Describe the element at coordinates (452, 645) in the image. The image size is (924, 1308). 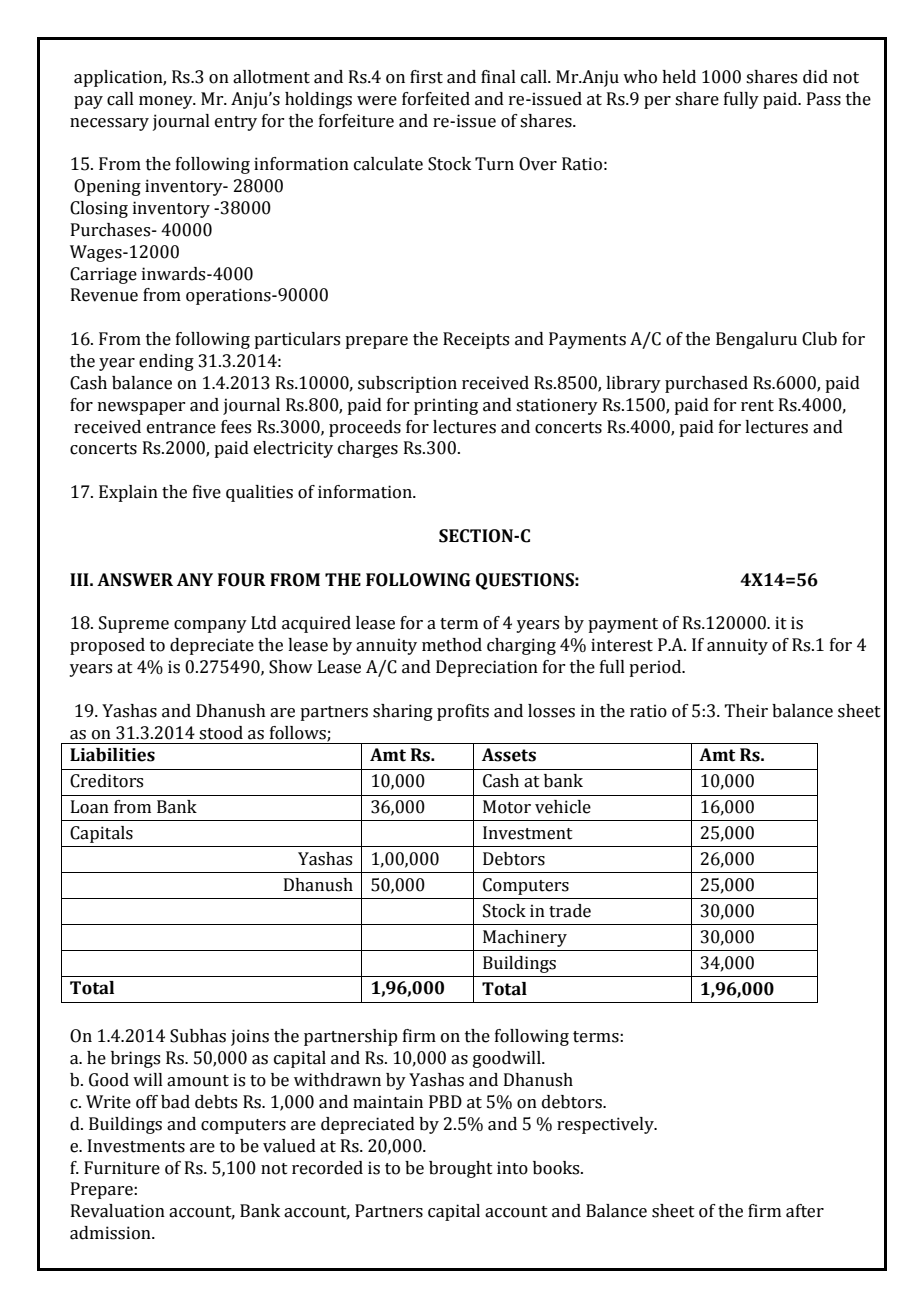
I see `method` at that location.
